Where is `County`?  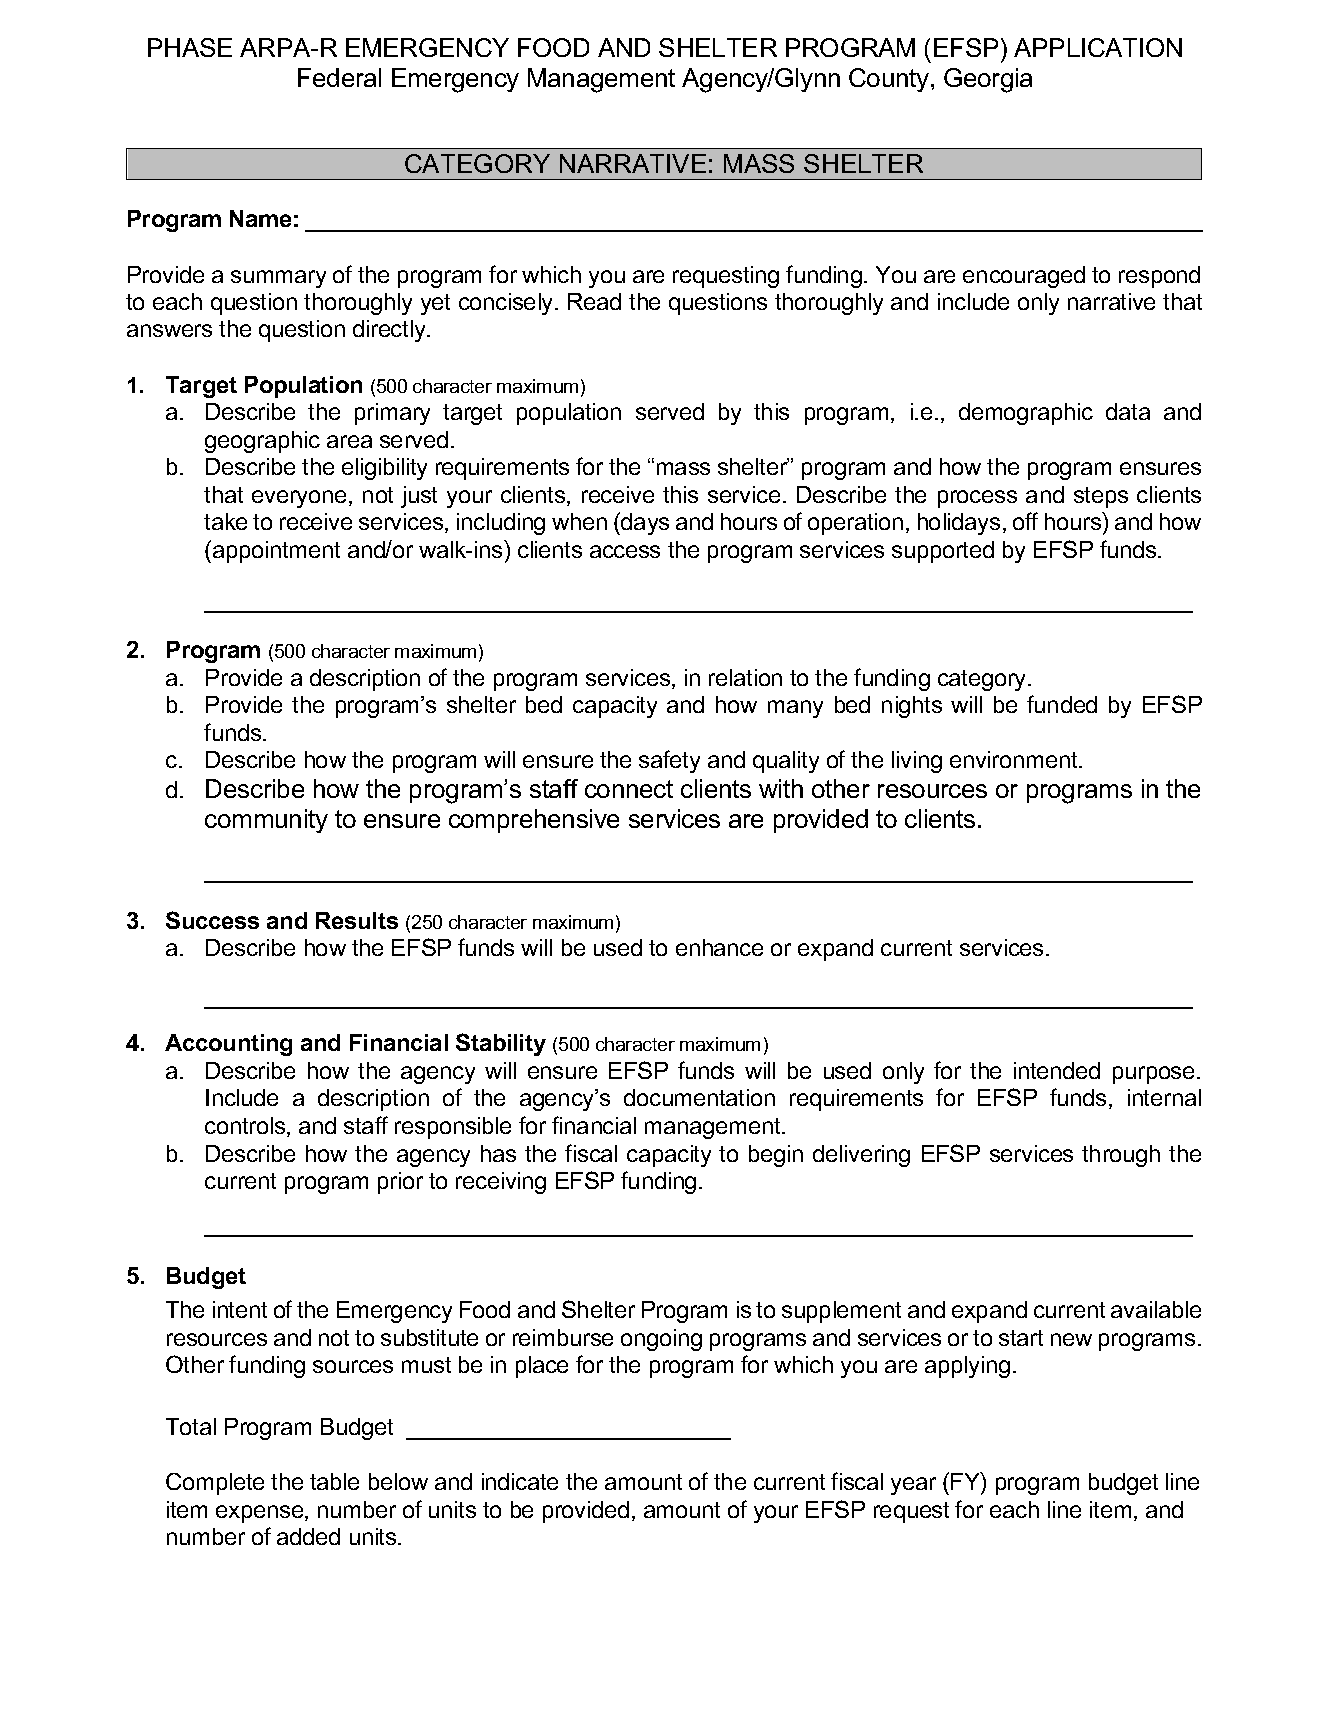
County is located at coordinates (890, 80).
